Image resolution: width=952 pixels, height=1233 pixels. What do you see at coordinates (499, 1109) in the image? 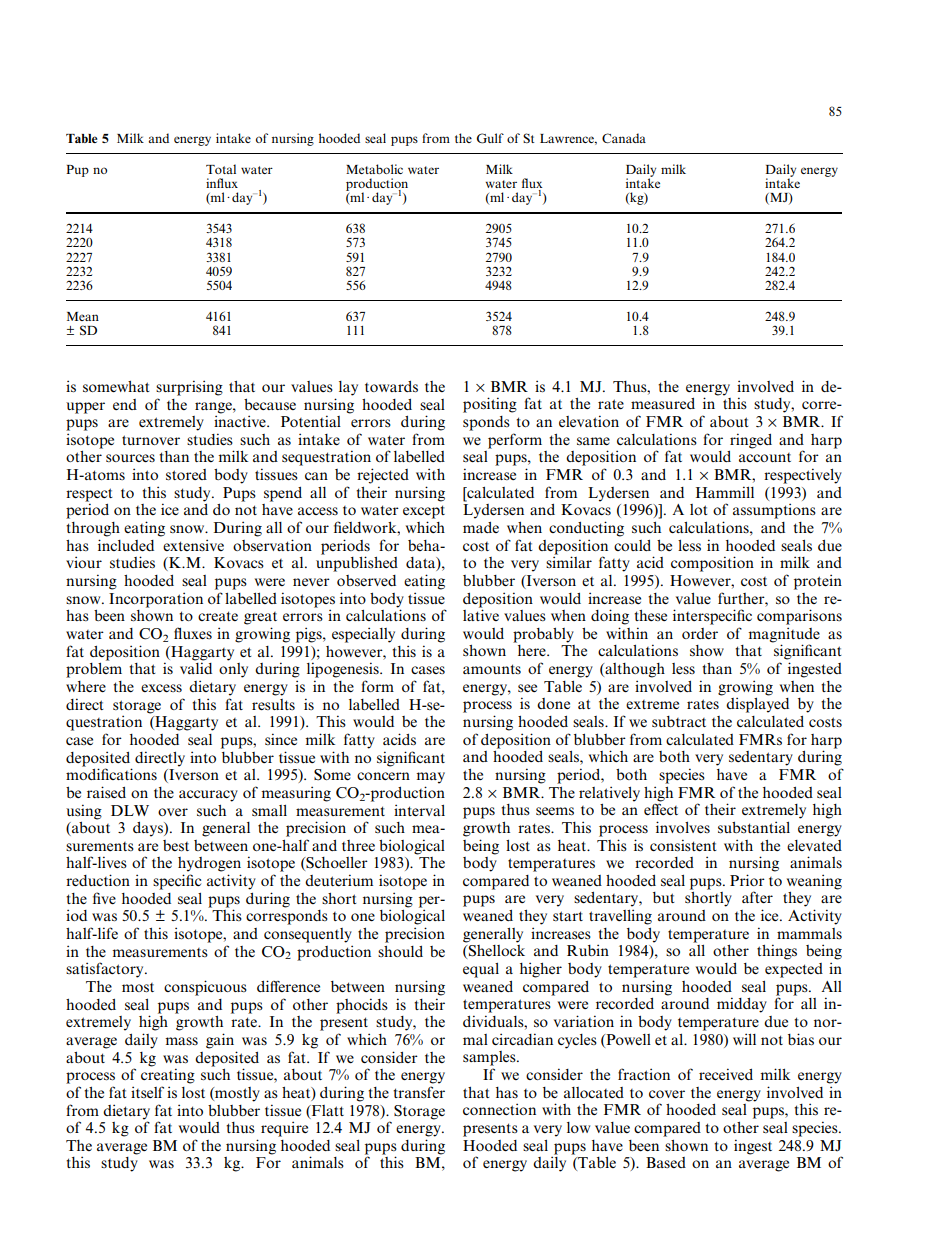
I see `connection` at bounding box center [499, 1109].
